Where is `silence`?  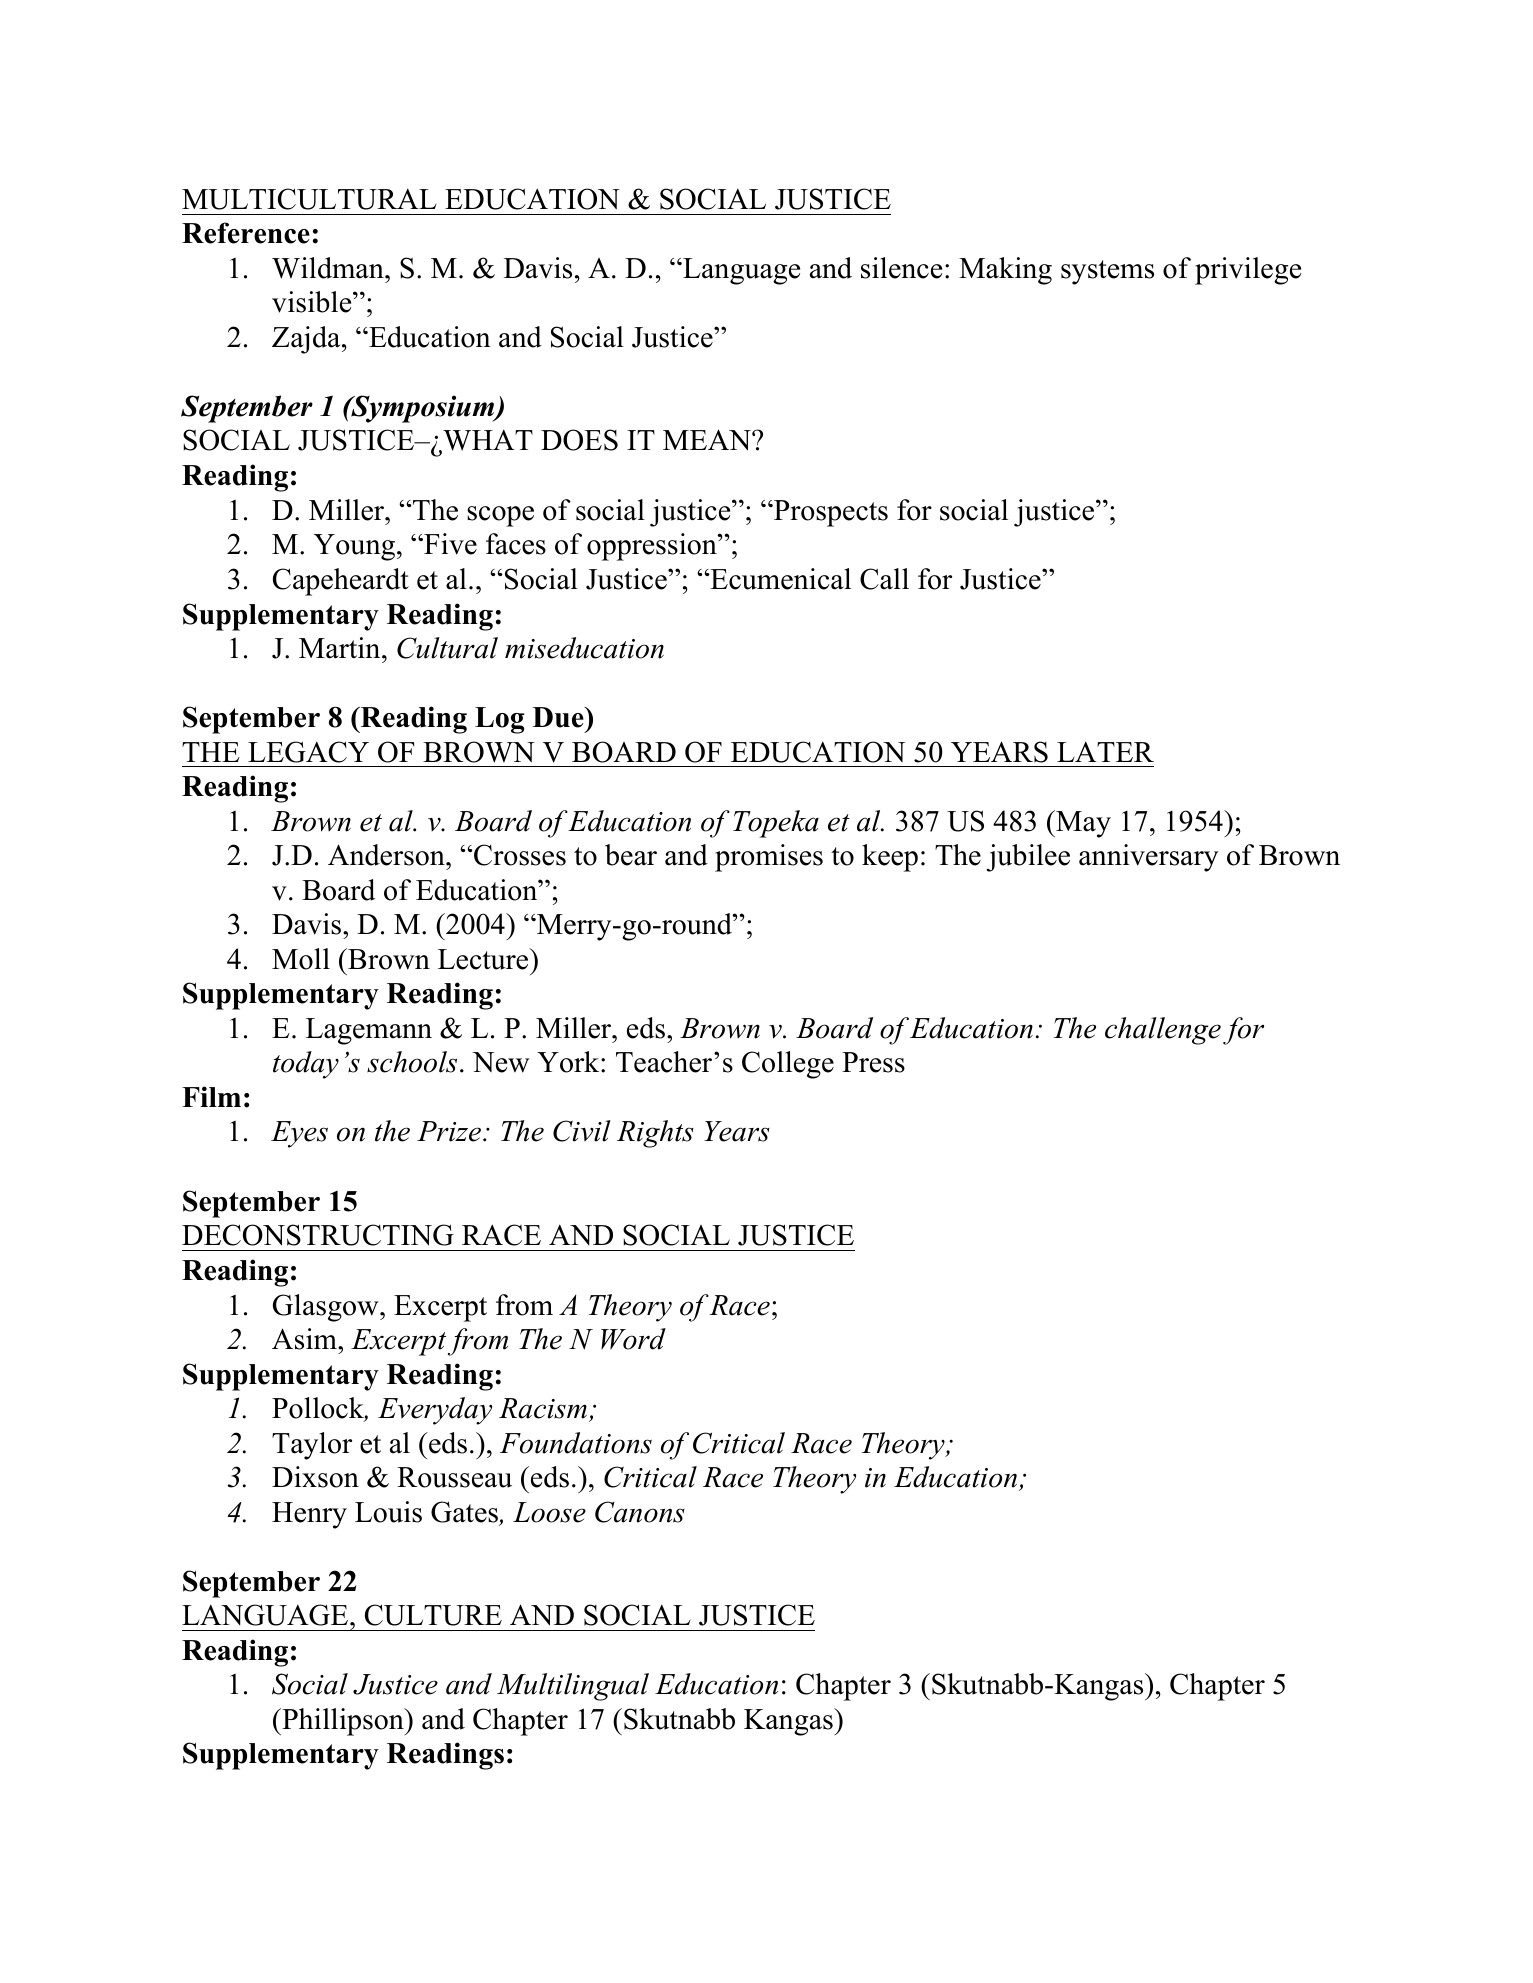 silence is located at coordinates (901, 268).
